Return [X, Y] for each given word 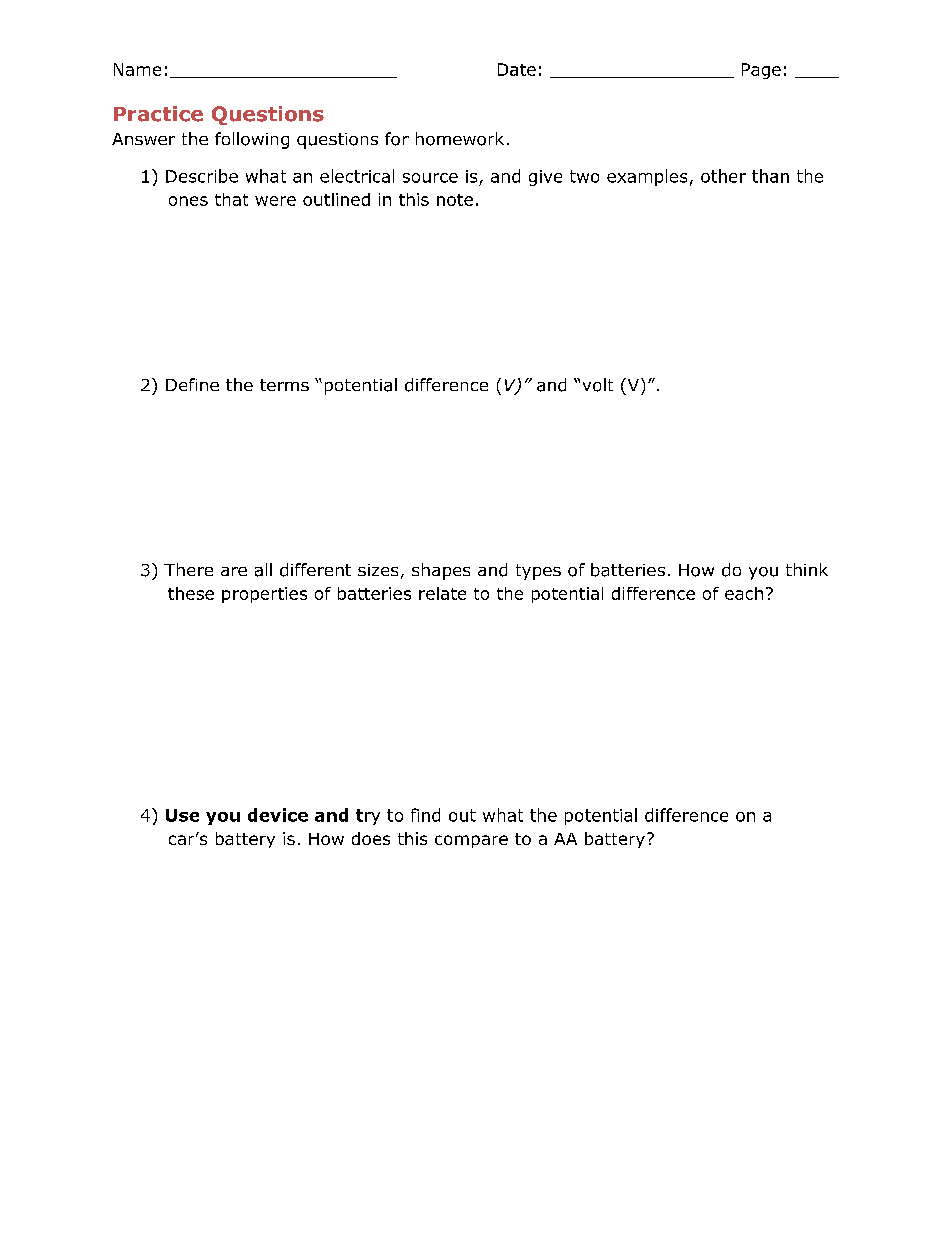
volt [598, 385]
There [188, 569]
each [744, 593]
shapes [441, 571]
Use [182, 815]
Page [761, 71]
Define [192, 384]
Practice [158, 114]
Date [517, 69]
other [723, 176]
